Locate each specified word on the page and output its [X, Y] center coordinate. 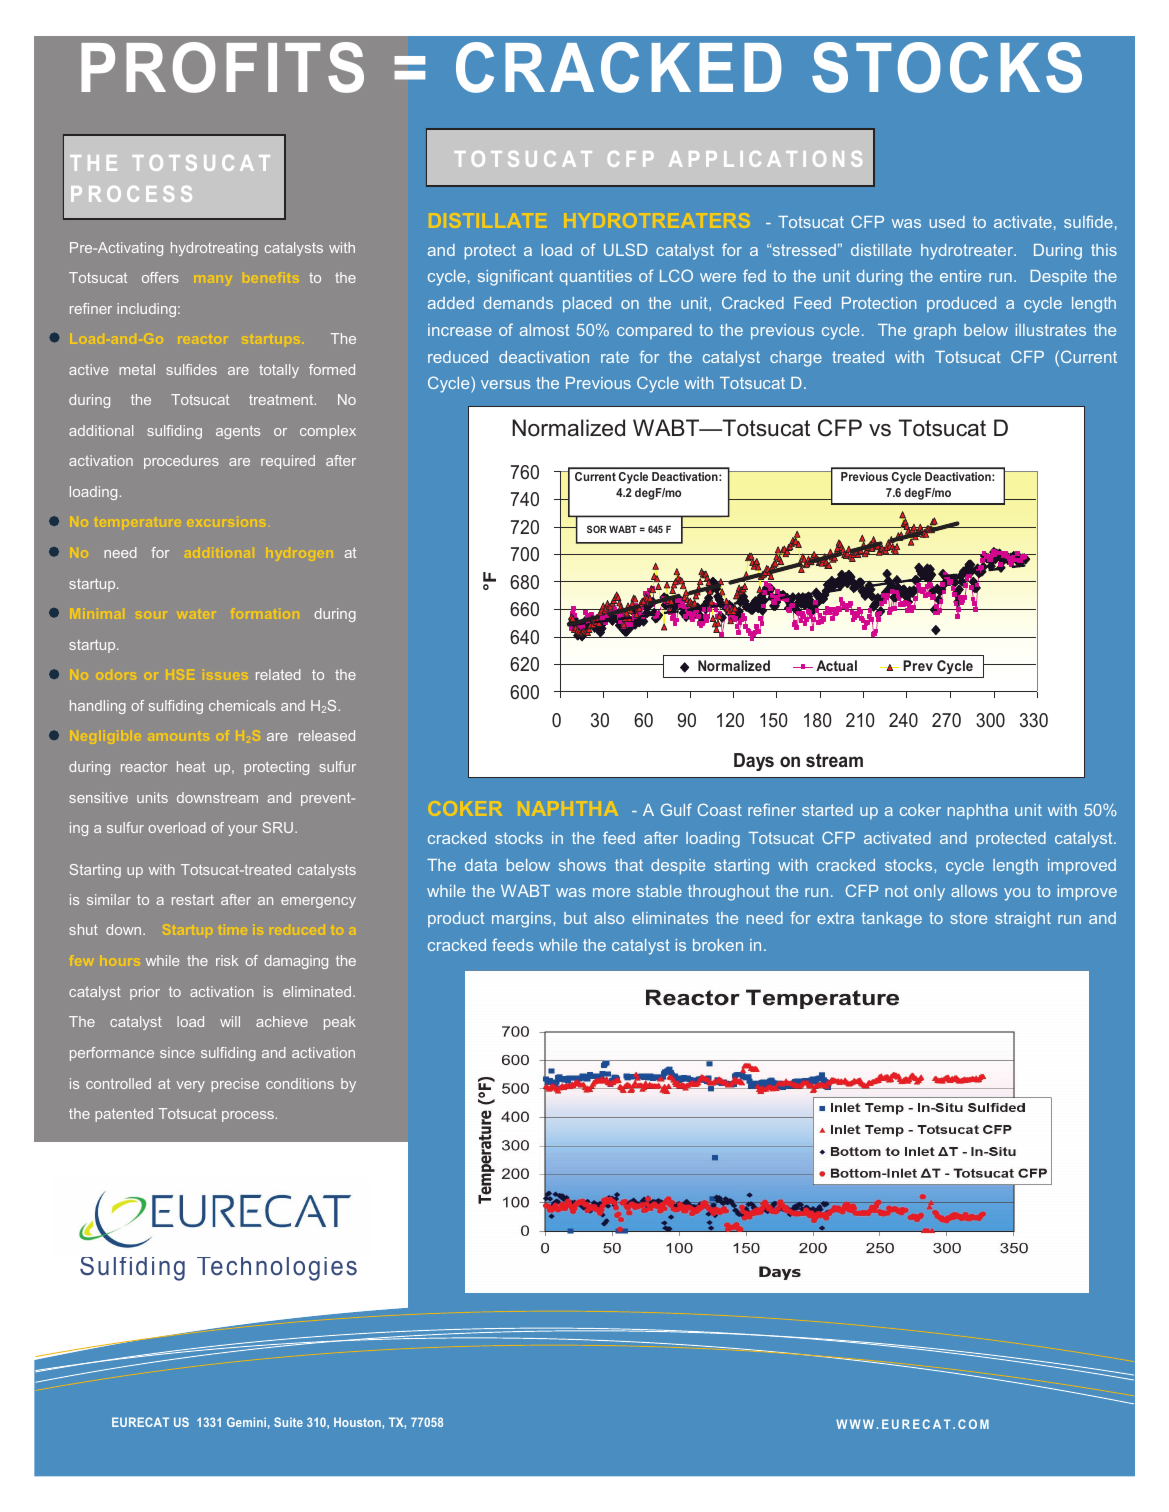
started [827, 810]
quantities [596, 278]
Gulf [676, 809]
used [947, 222]
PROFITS [222, 67]
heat [191, 766]
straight [1023, 920]
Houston [358, 1422]
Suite [288, 1422]
